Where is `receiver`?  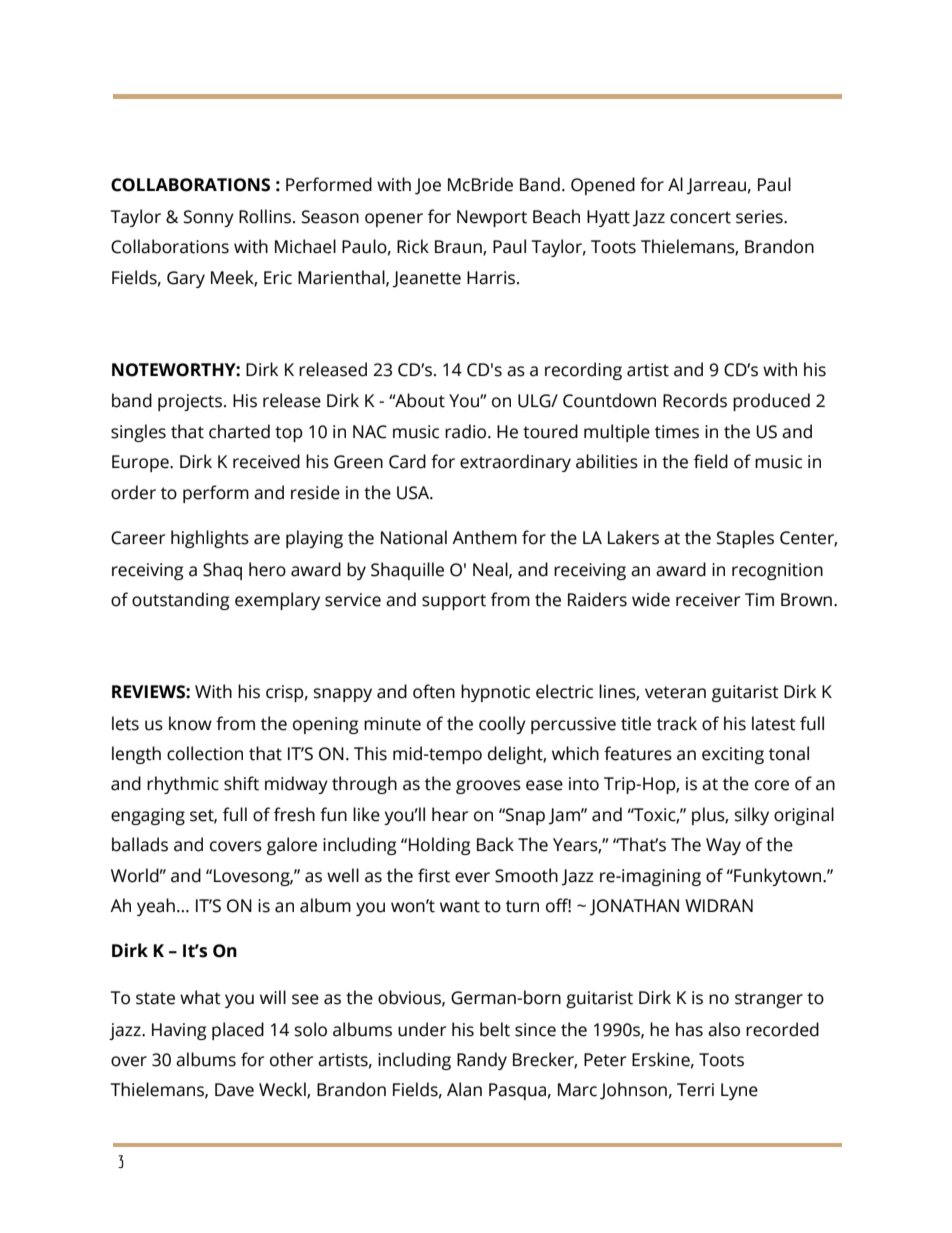 receiver is located at coordinates (708, 600).
